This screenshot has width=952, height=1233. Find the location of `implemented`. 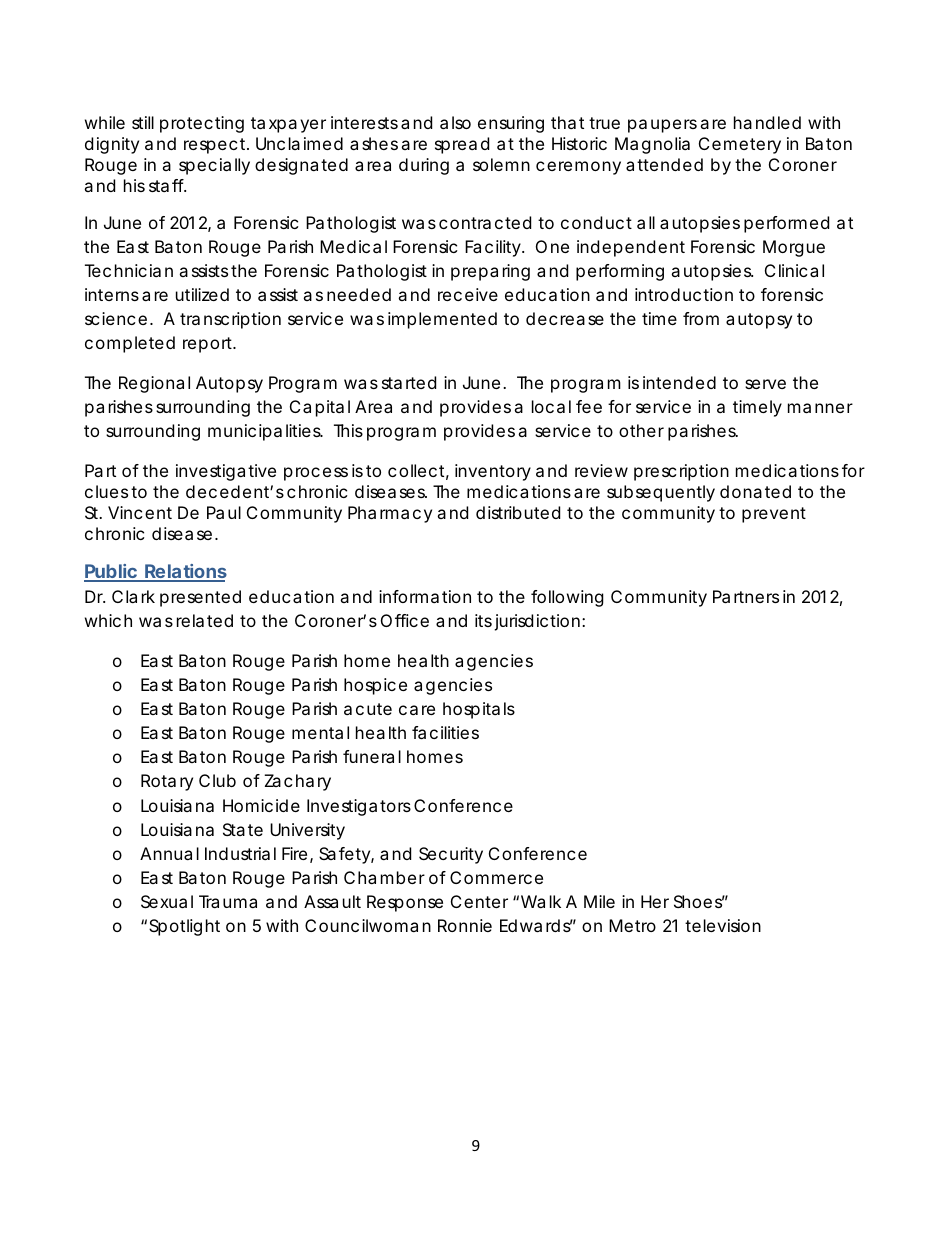

implemented is located at coordinates (442, 320).
